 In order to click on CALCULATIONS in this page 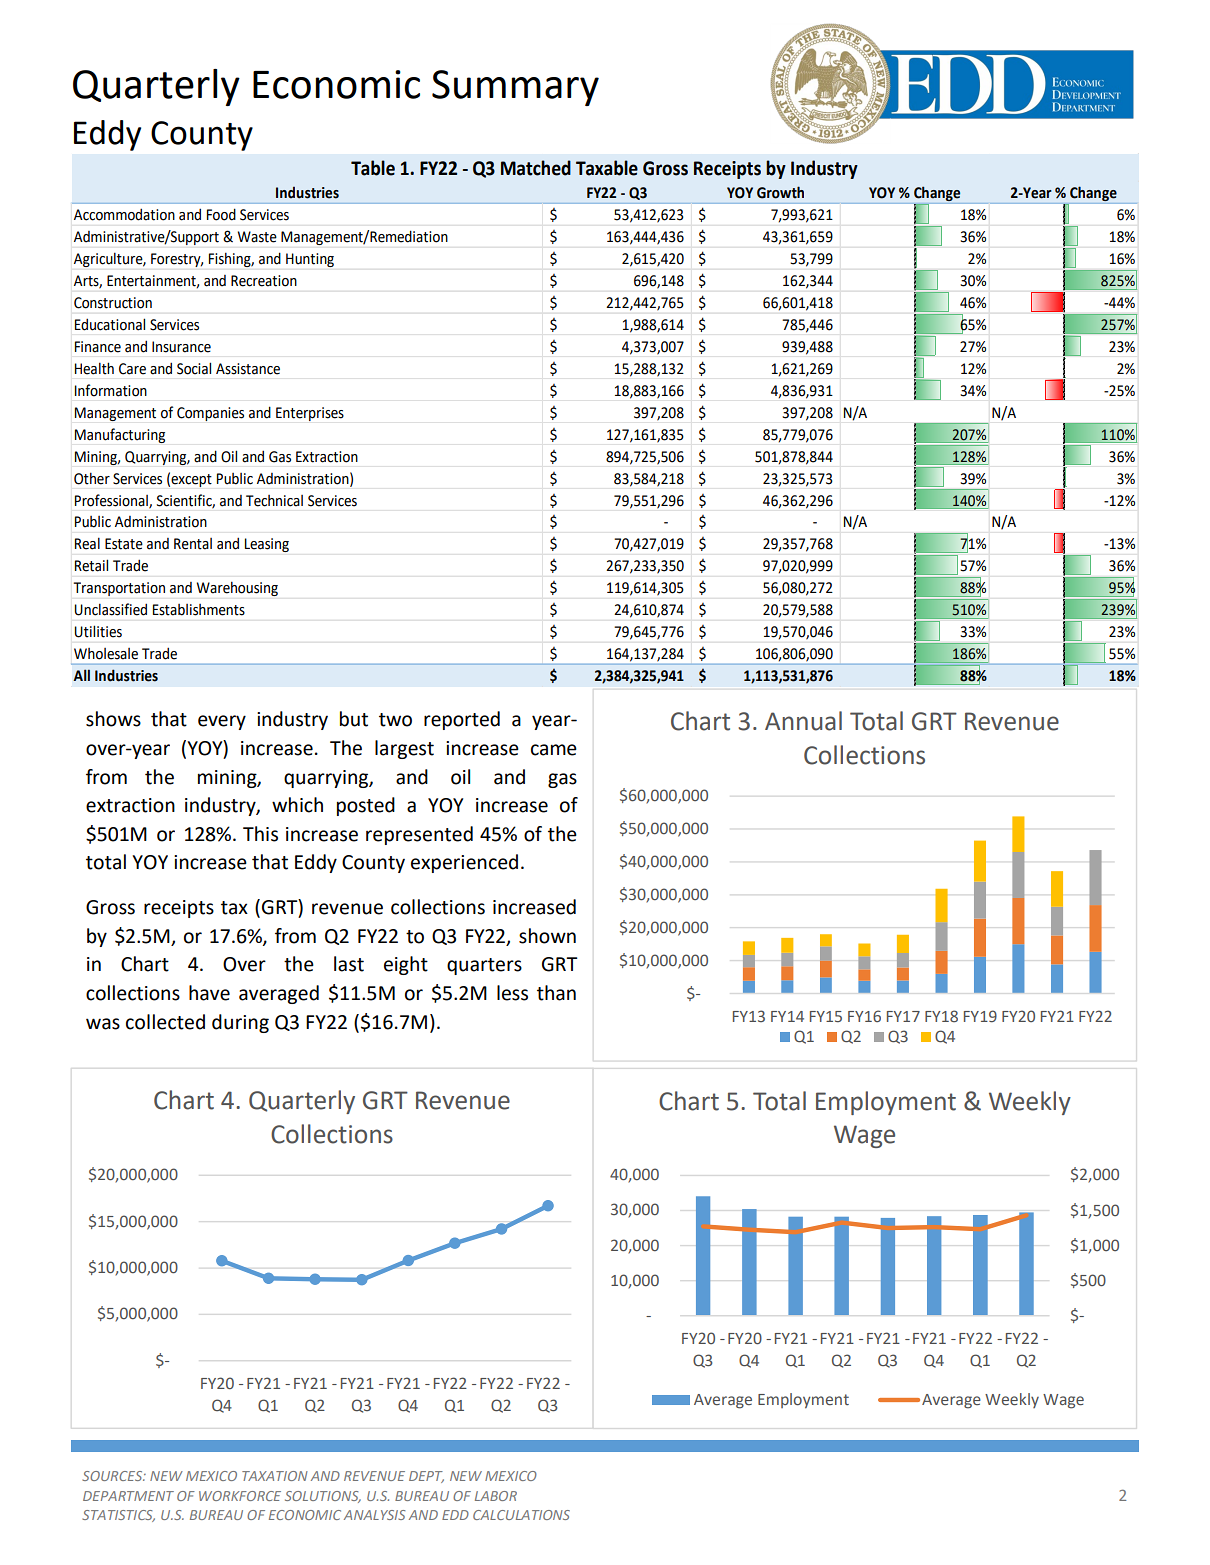, I will do `click(521, 1515)`.
